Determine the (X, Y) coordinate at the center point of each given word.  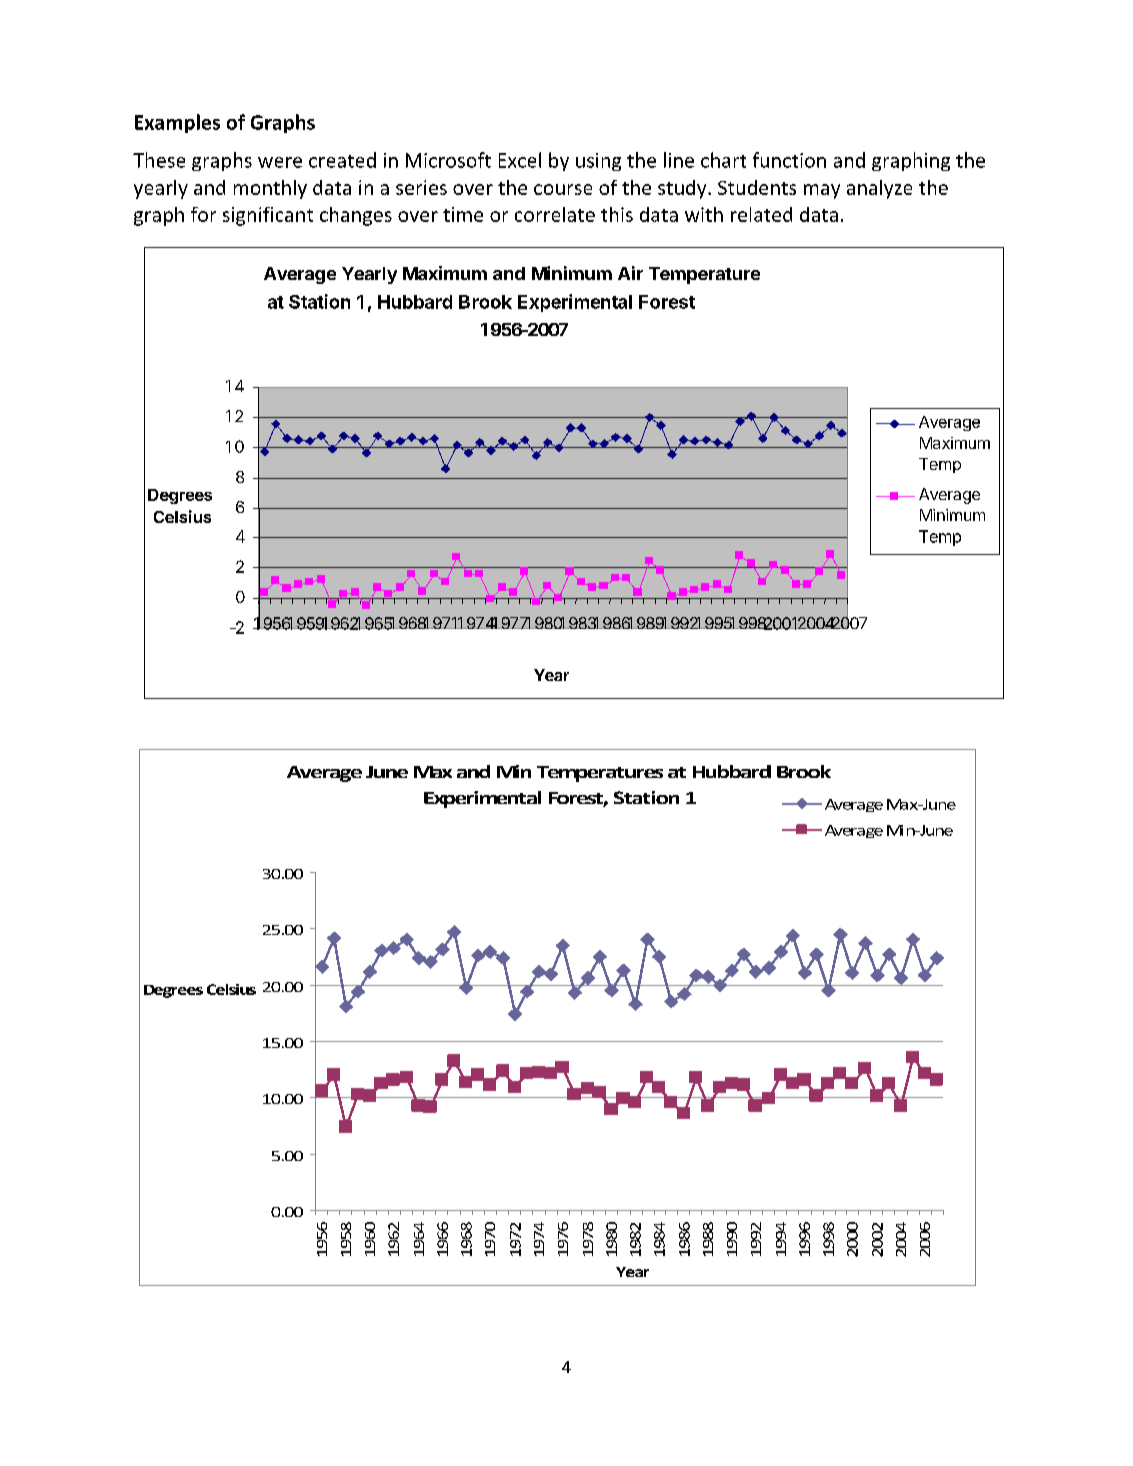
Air (630, 273)
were (280, 162)
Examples (177, 123)
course (563, 189)
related (761, 214)
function (789, 160)
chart (723, 160)
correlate (555, 214)
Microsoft (448, 160)
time (463, 214)
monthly (270, 189)
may (822, 191)
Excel (520, 160)
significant (268, 216)
